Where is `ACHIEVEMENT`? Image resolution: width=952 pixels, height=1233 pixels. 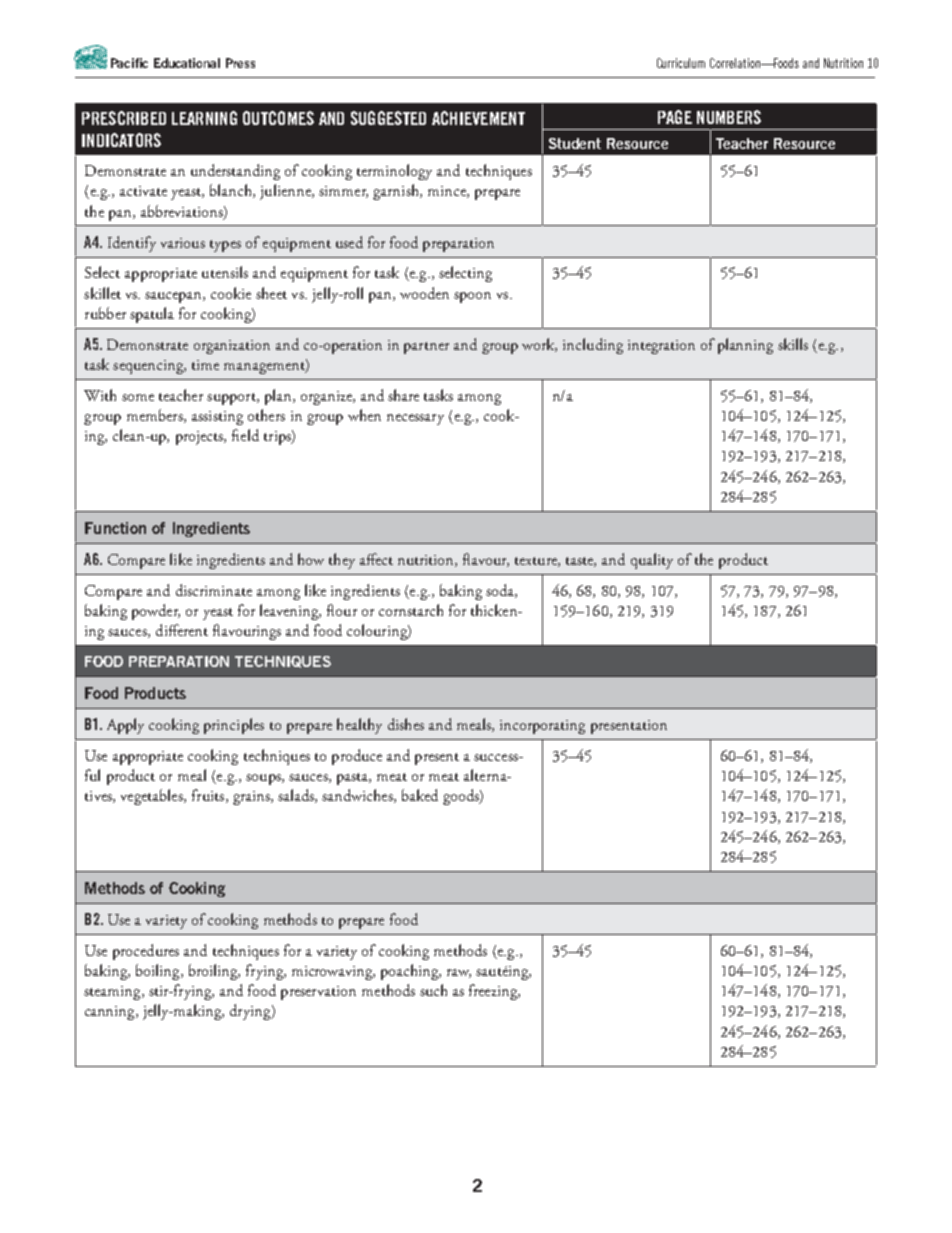
ACHIEVEMENT is located at coordinates (478, 118).
